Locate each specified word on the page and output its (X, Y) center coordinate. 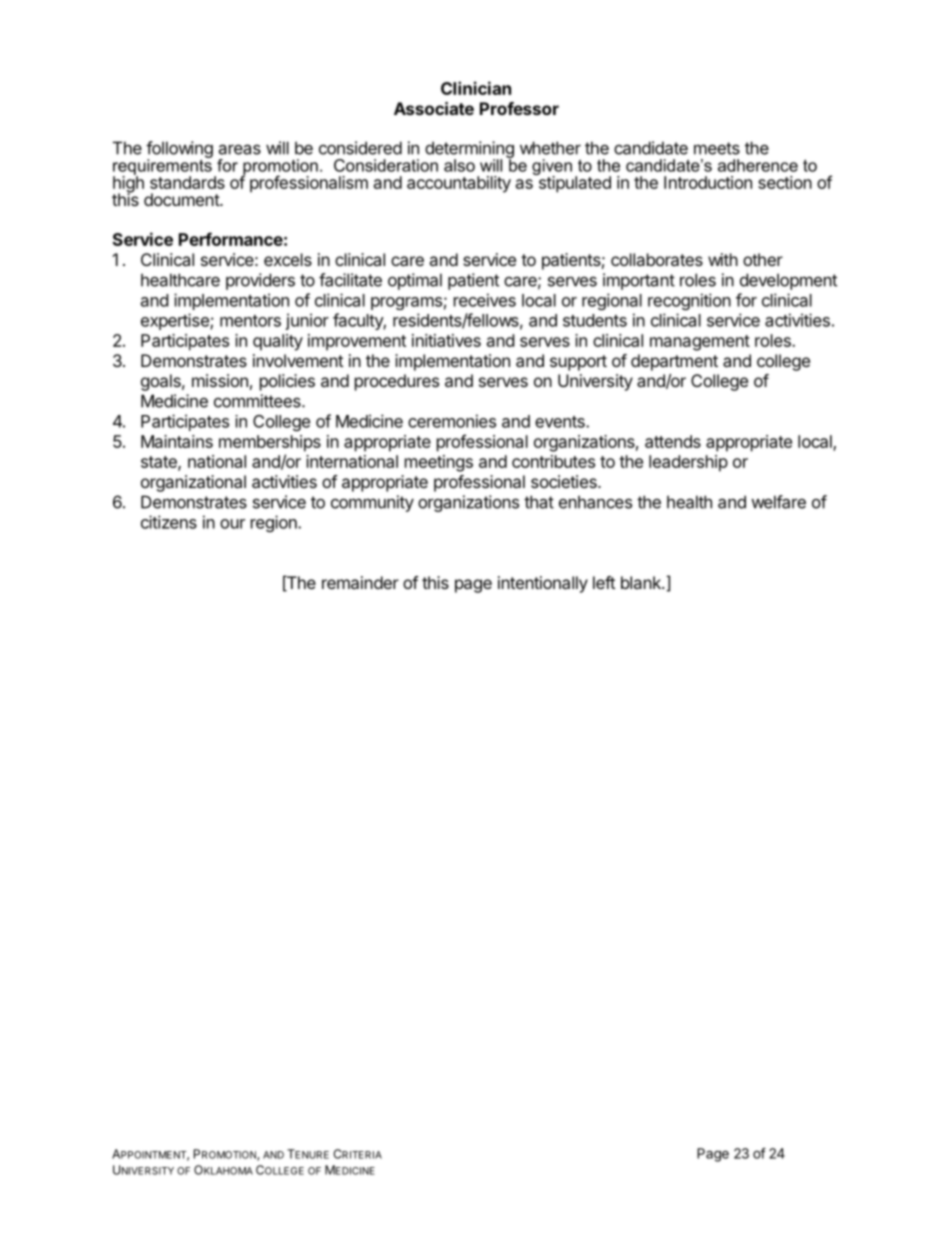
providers (260, 281)
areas (239, 149)
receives (485, 300)
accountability (459, 184)
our (232, 524)
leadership (688, 463)
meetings (439, 463)
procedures (397, 382)
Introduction (708, 182)
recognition (689, 301)
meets (717, 148)
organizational (193, 483)
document (182, 199)
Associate (434, 108)
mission (220, 380)
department (674, 362)
